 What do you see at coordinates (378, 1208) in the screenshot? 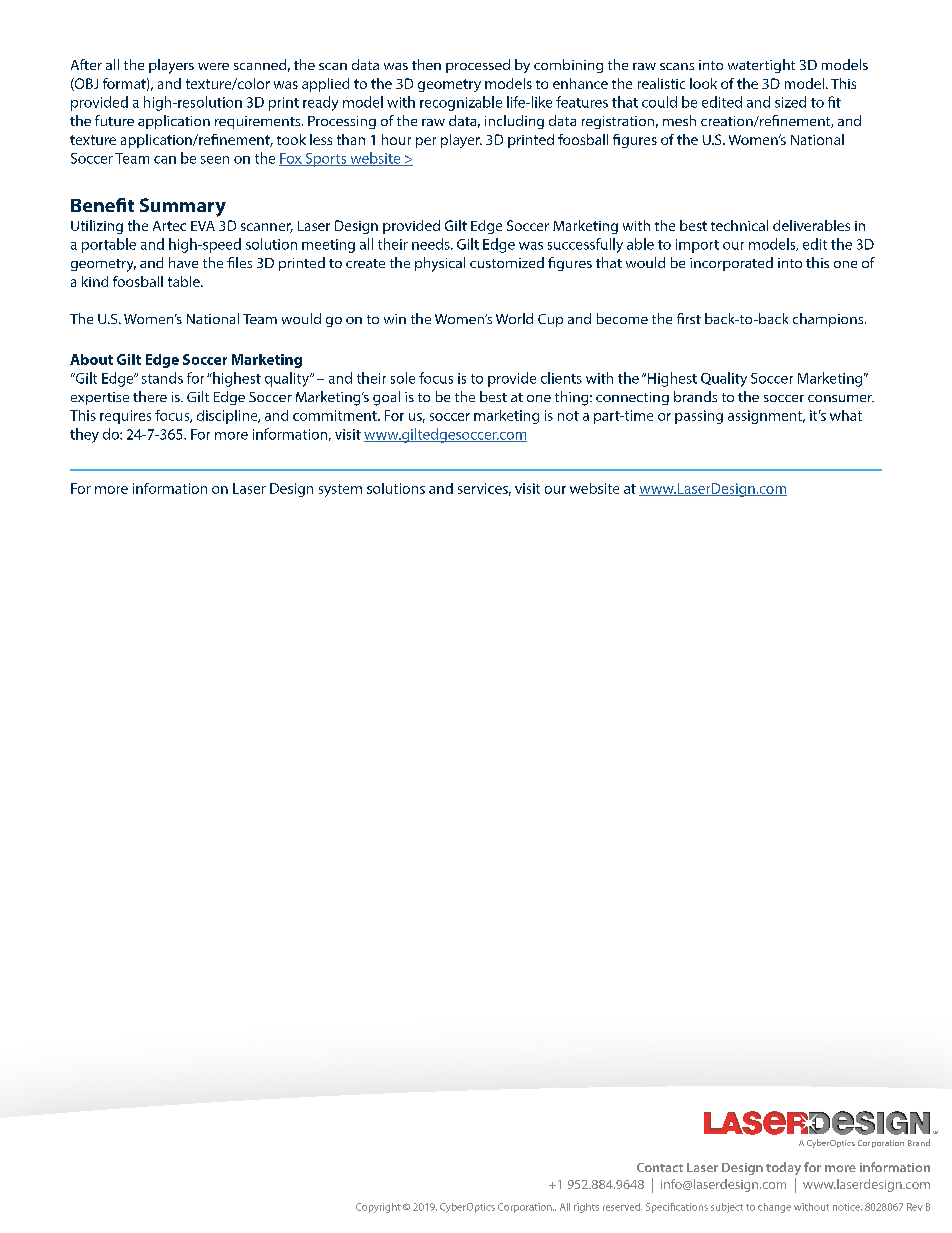
I see `Copyright` at bounding box center [378, 1208].
